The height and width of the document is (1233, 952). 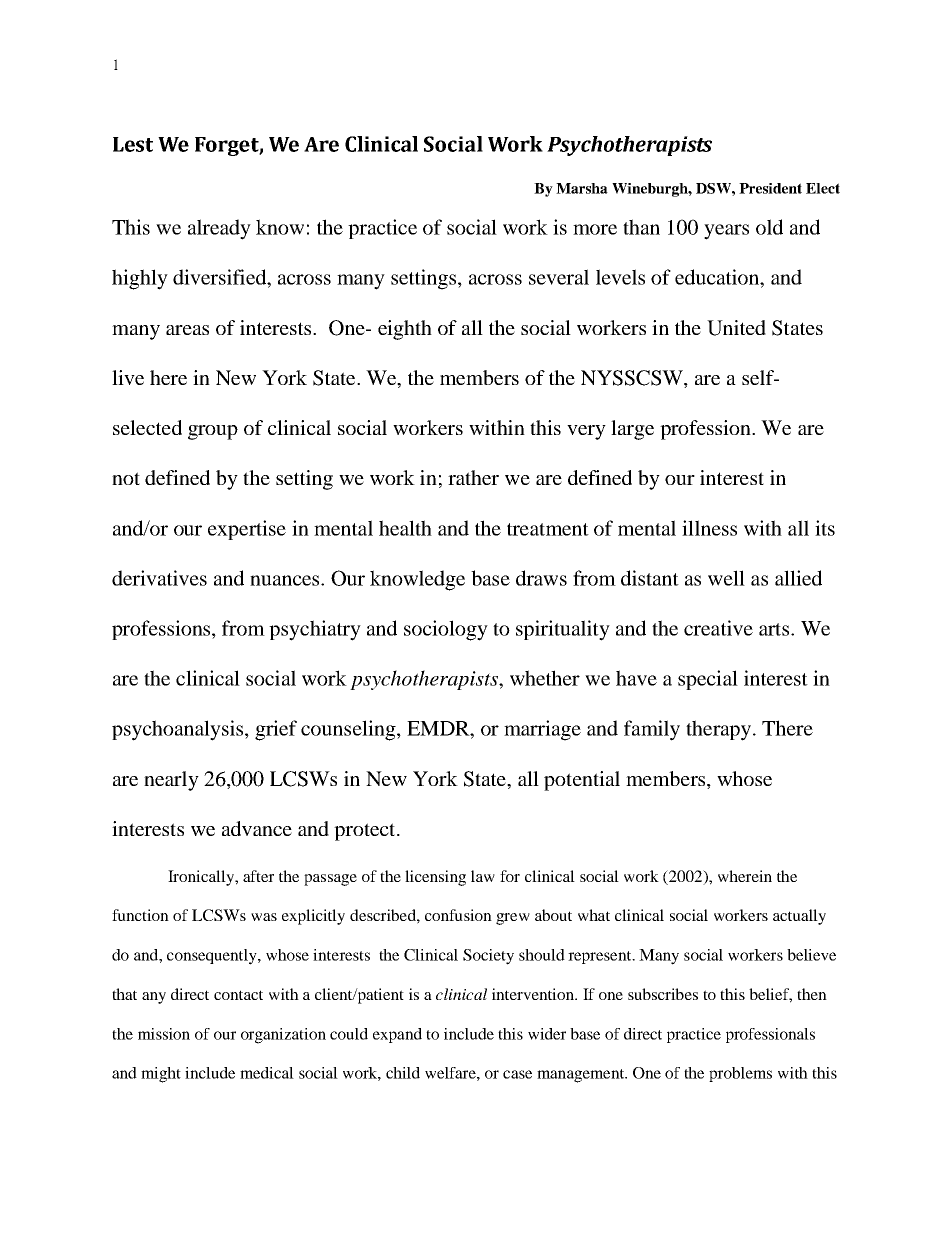 I want to click on President, so click(x=770, y=188).
